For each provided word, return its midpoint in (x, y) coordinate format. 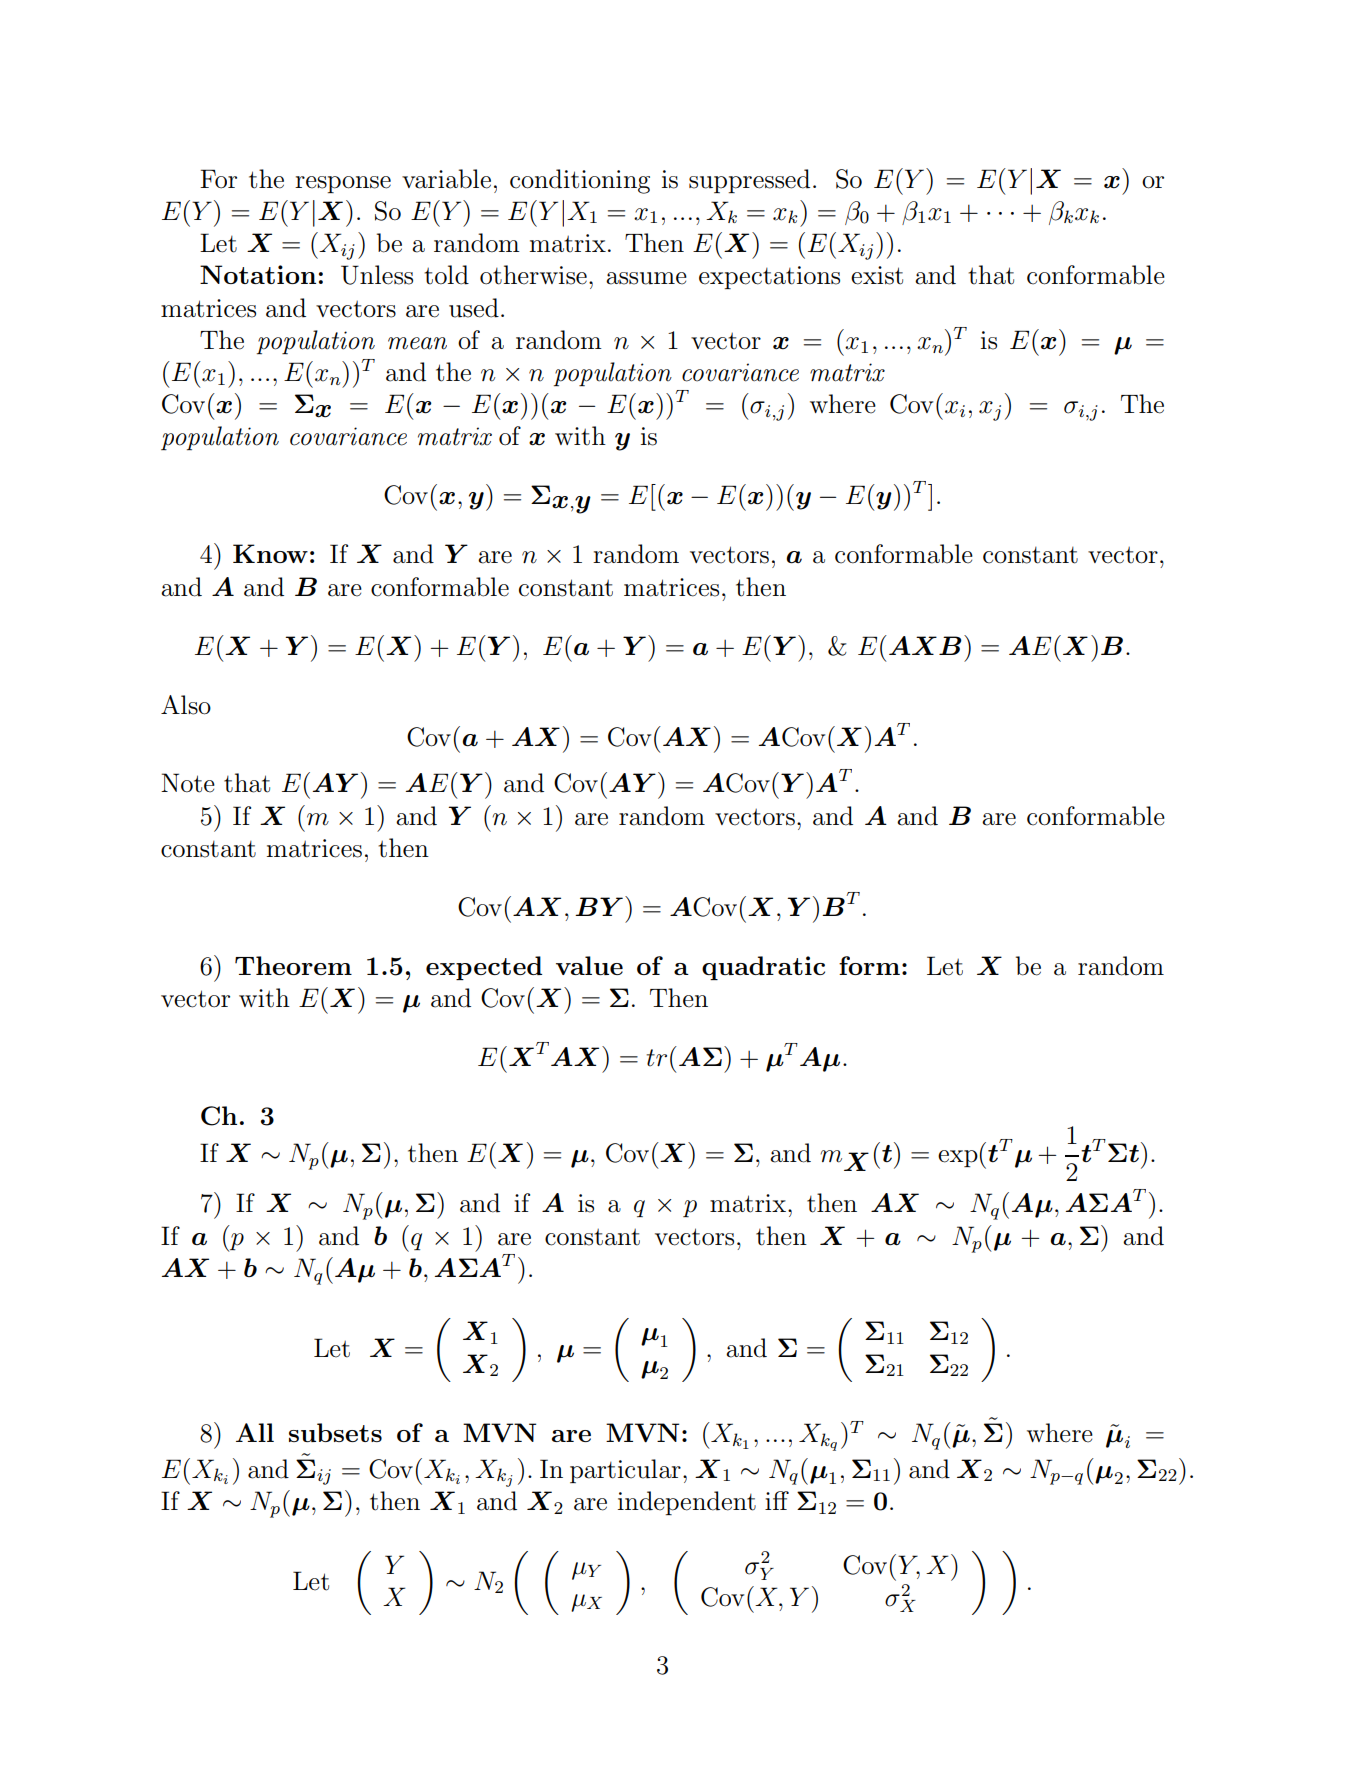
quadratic (763, 968)
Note (188, 783)
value (589, 965)
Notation (258, 274)
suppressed (749, 181)
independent (687, 1503)
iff (777, 1500)
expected (484, 968)
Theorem (293, 965)
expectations (769, 277)
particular (625, 1471)
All (255, 1432)
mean (417, 343)
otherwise (533, 275)
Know (270, 553)
